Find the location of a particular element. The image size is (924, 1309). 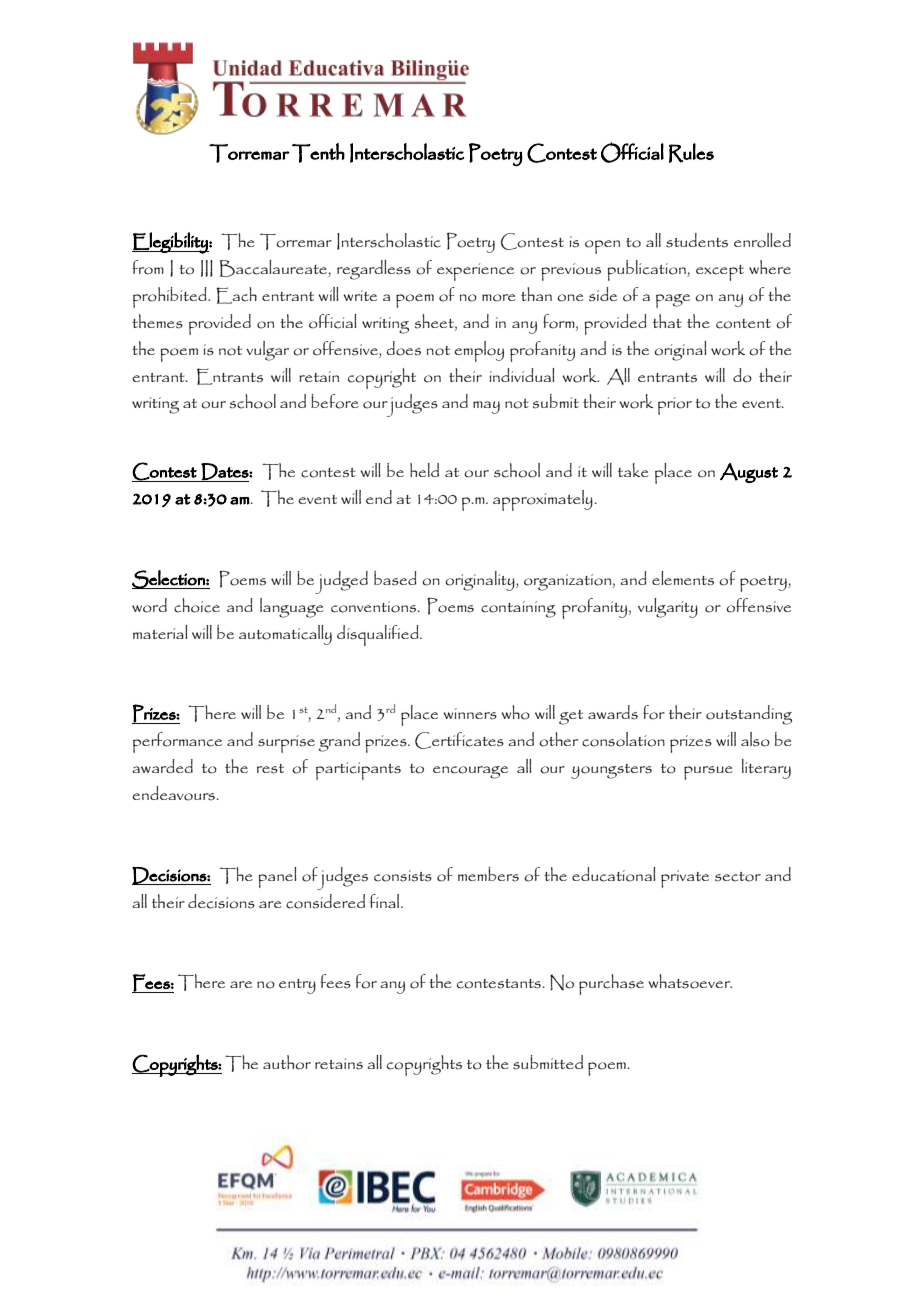

experience is located at coordinates (475, 272).
